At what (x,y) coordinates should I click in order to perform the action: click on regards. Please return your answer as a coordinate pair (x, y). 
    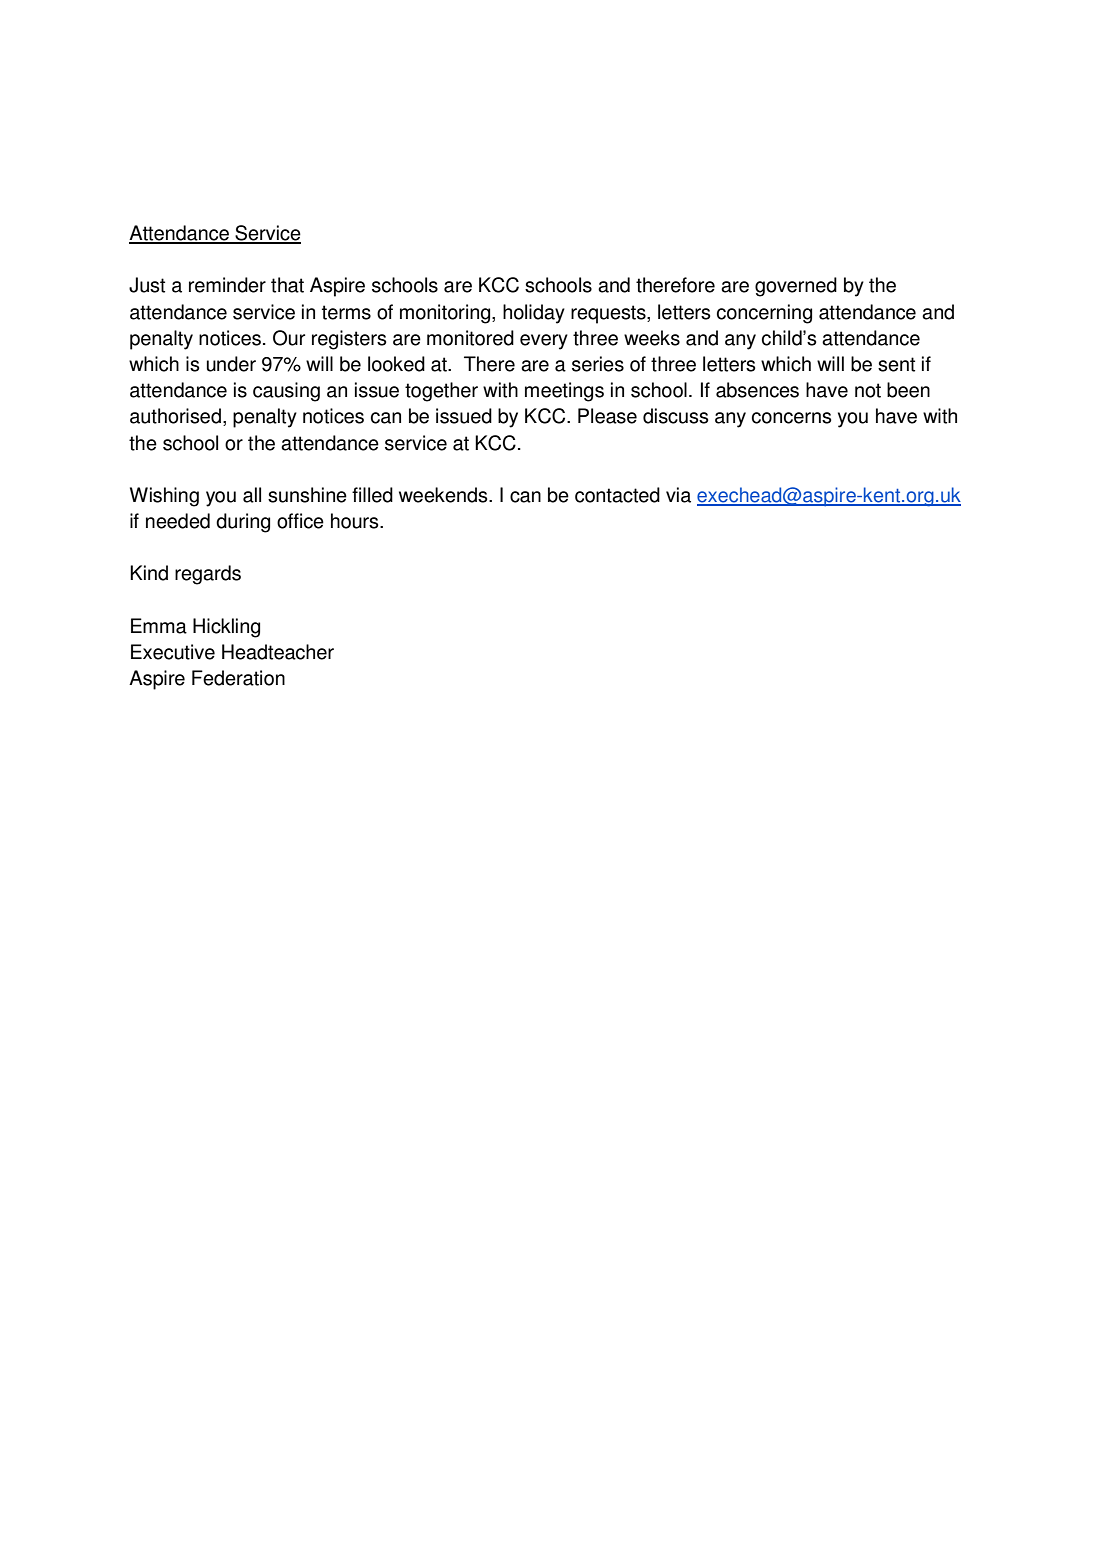
    Looking at the image, I should click on (208, 575).
